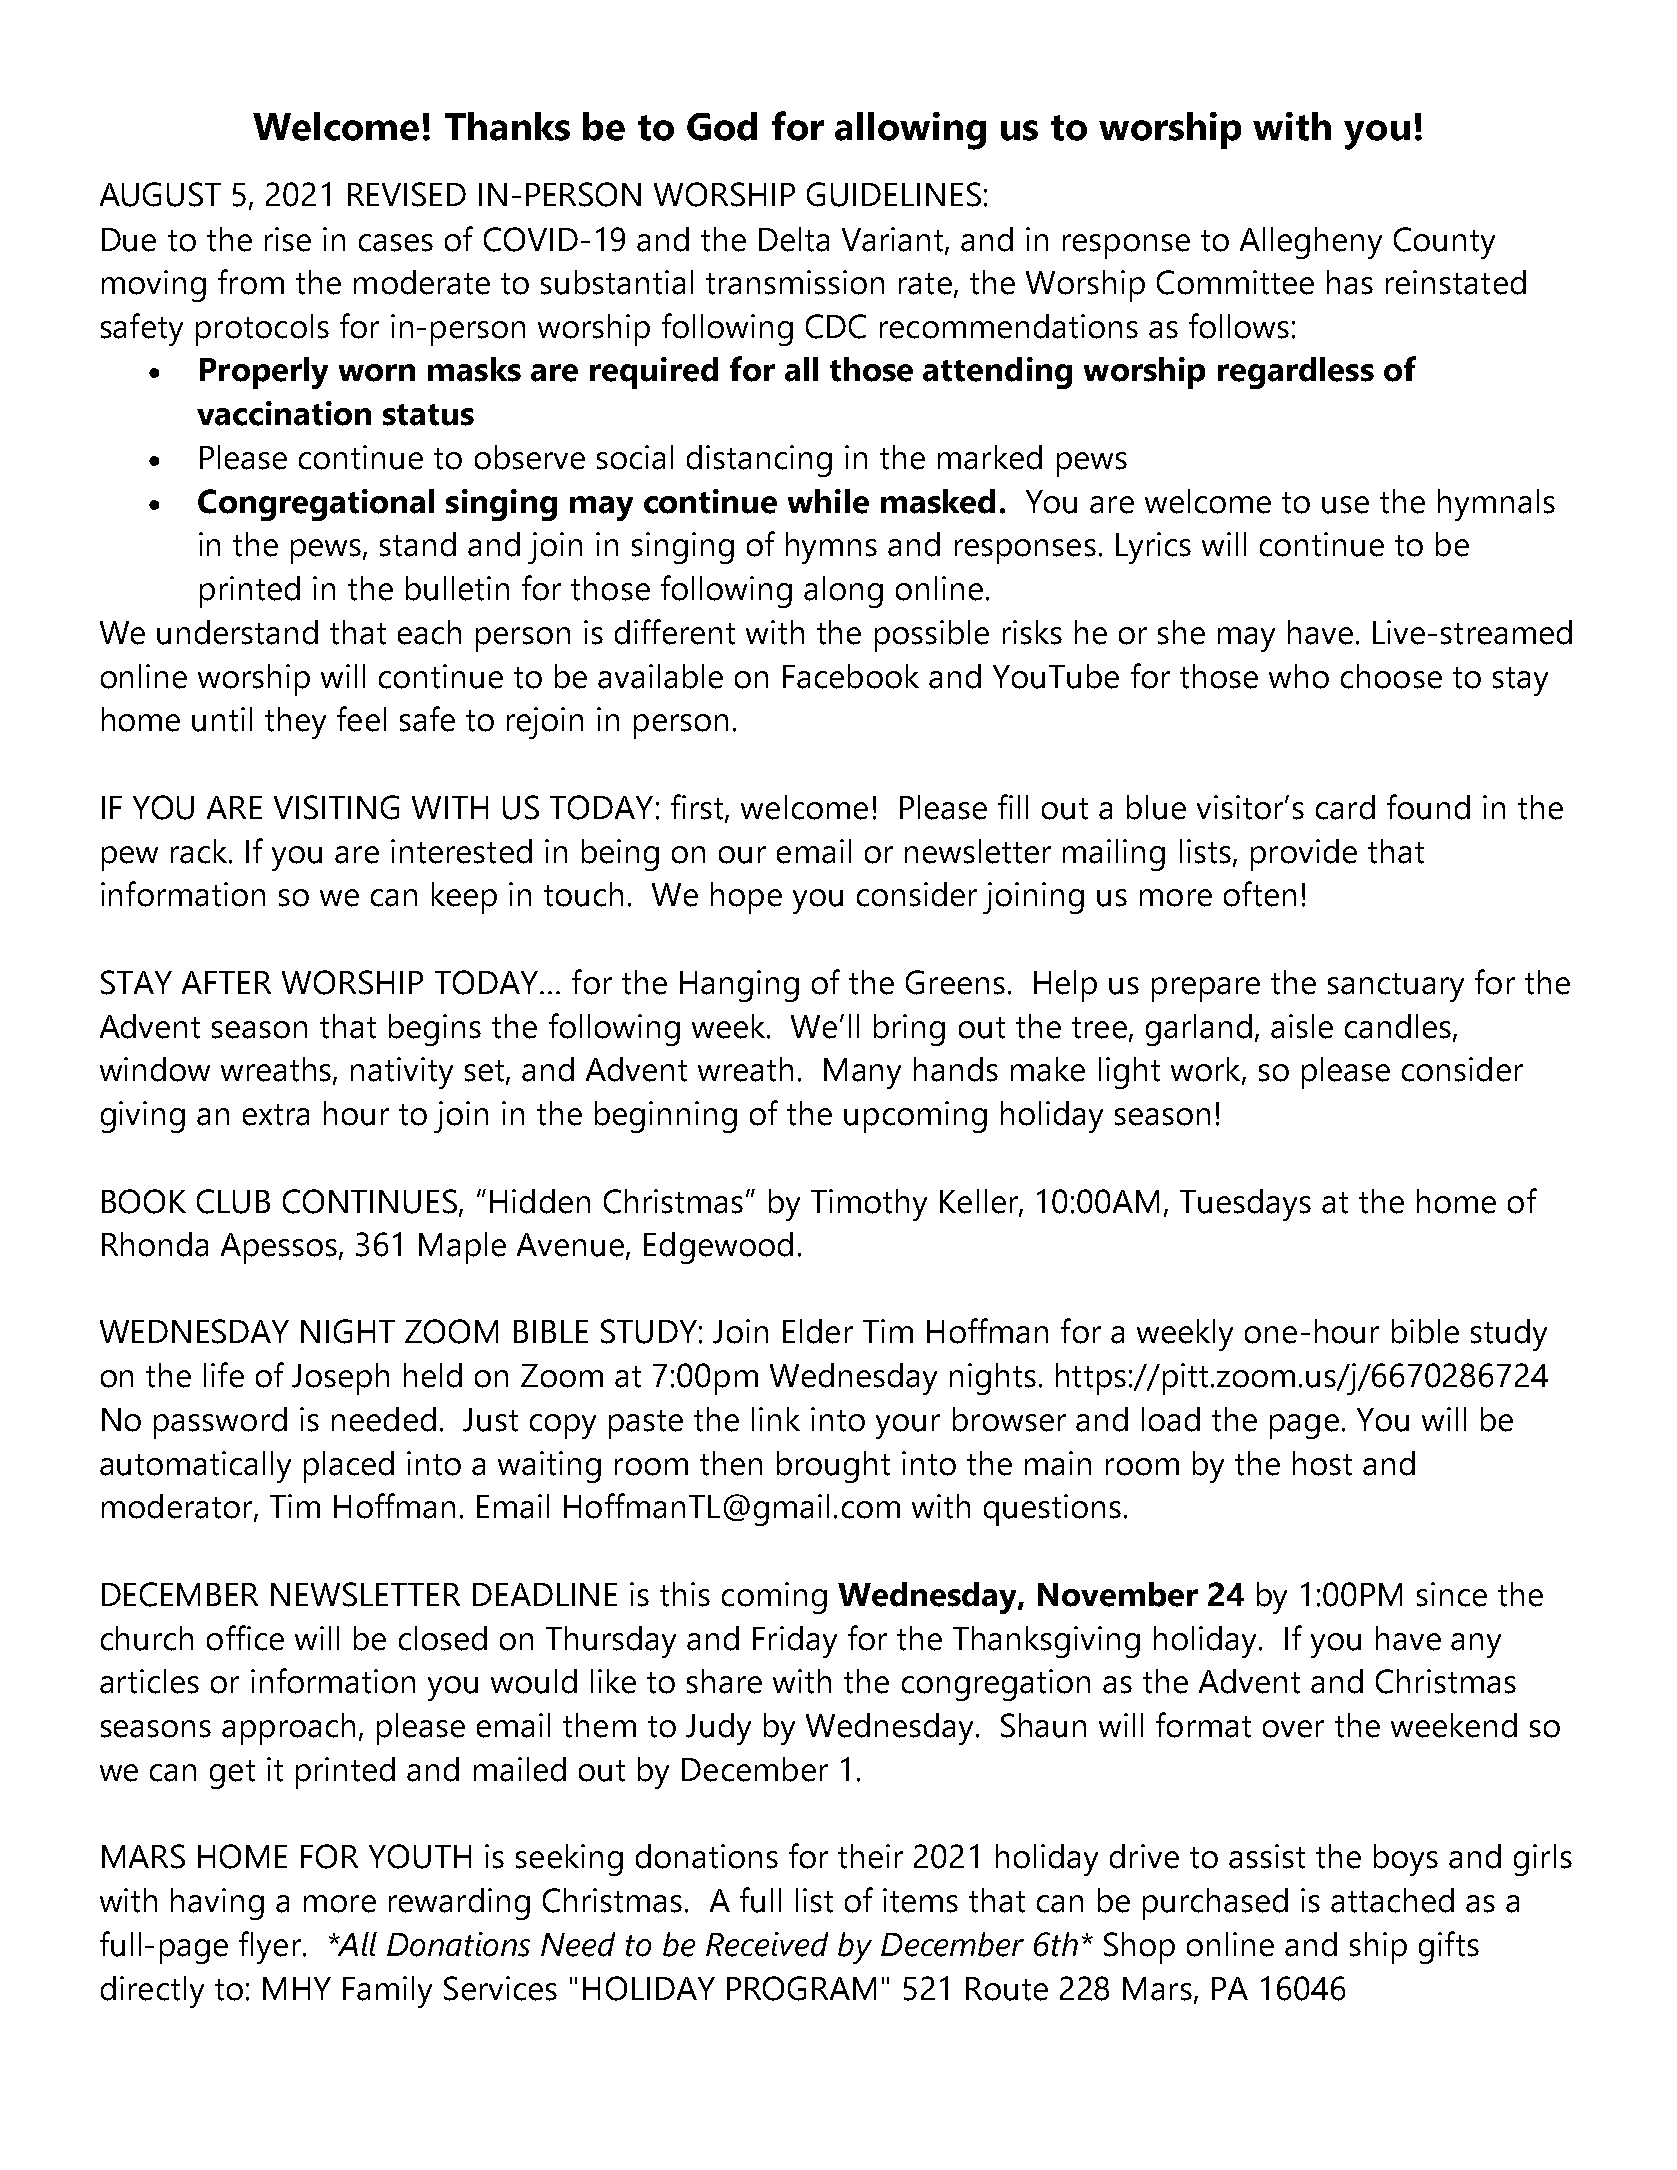 The height and width of the screenshot is (2170, 1677). Describe the element at coordinates (862, 1073) in the screenshot. I see `Many` at that location.
